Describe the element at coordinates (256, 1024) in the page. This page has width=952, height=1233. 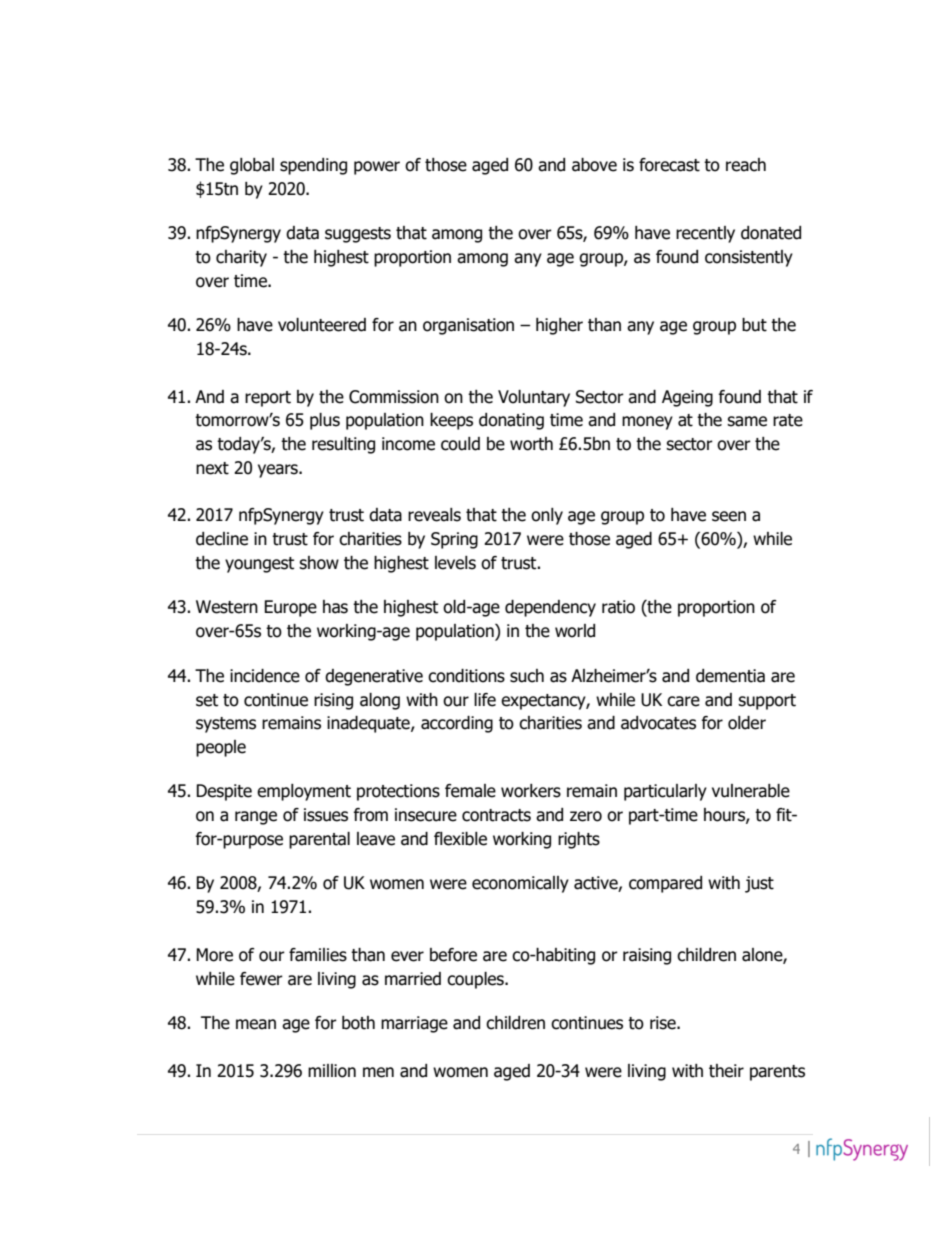
I see `mean` at that location.
